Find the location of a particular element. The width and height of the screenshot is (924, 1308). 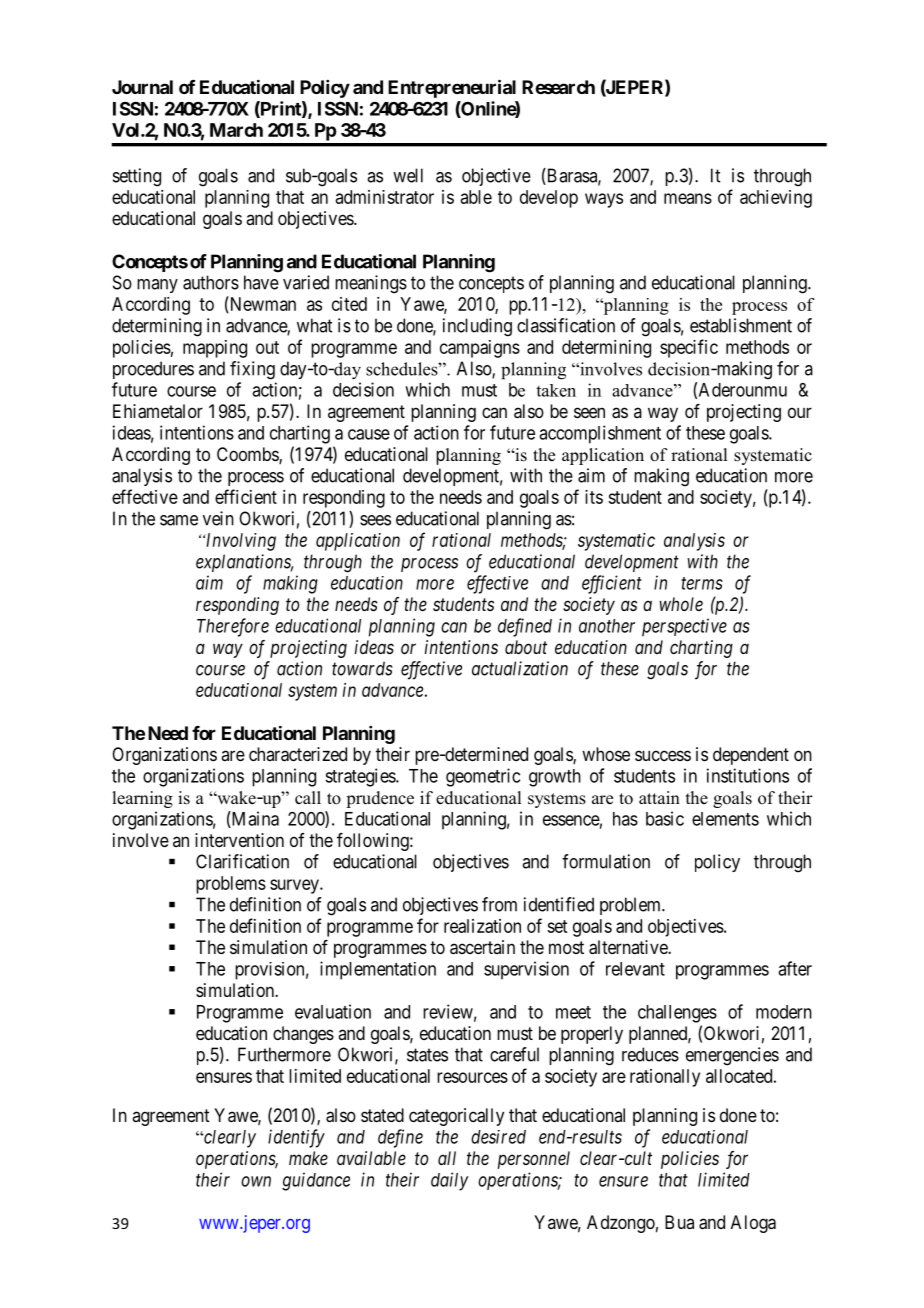

Entrepreneurial is located at coordinates (452, 88).
